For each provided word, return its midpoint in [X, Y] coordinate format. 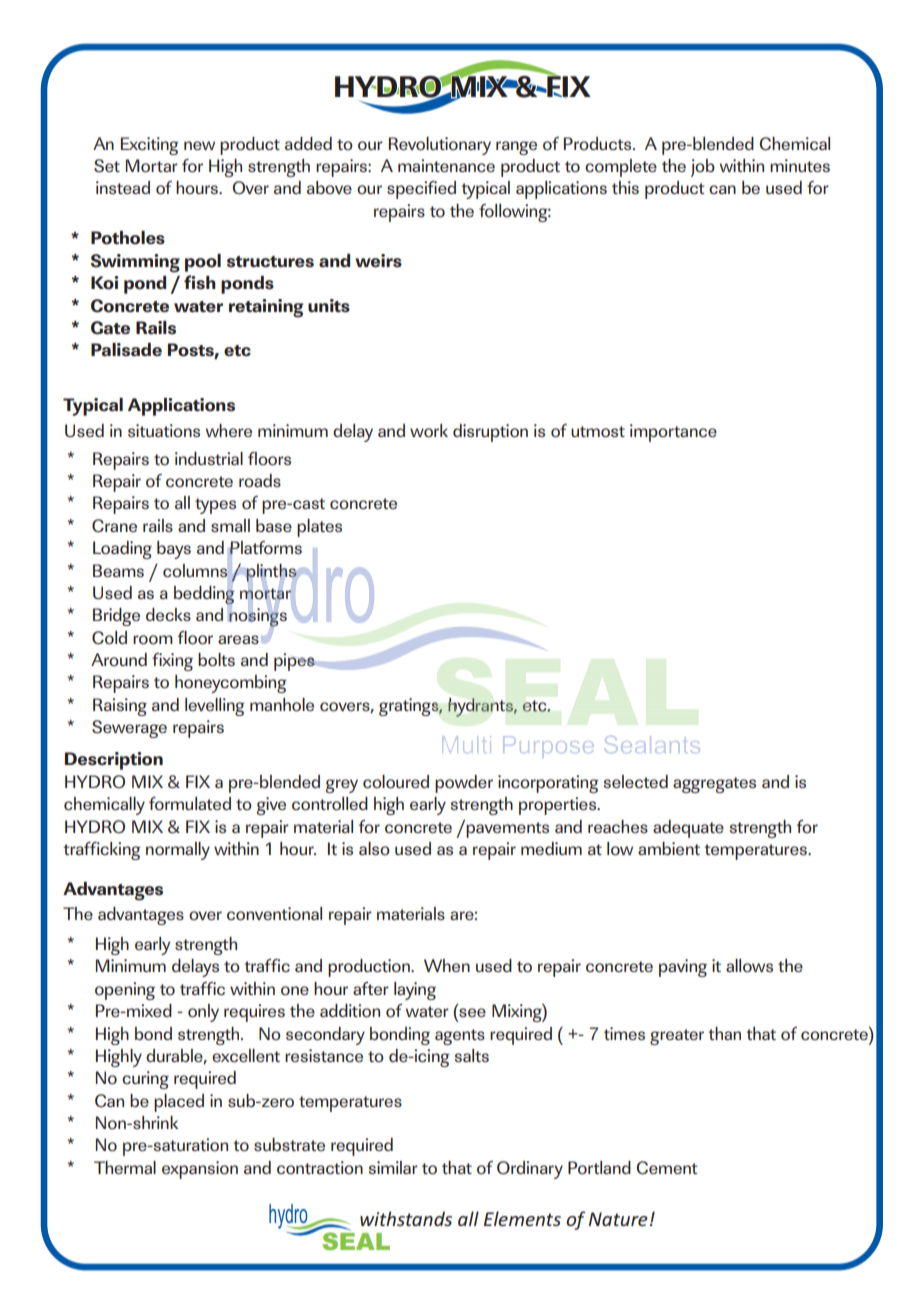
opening [125, 991]
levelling [215, 707]
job [703, 168]
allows [749, 966]
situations [164, 431]
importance [673, 433]
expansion [200, 1170]
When [447, 965]
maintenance [446, 165]
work [429, 431]
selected [635, 781]
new [199, 145]
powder [464, 784]
